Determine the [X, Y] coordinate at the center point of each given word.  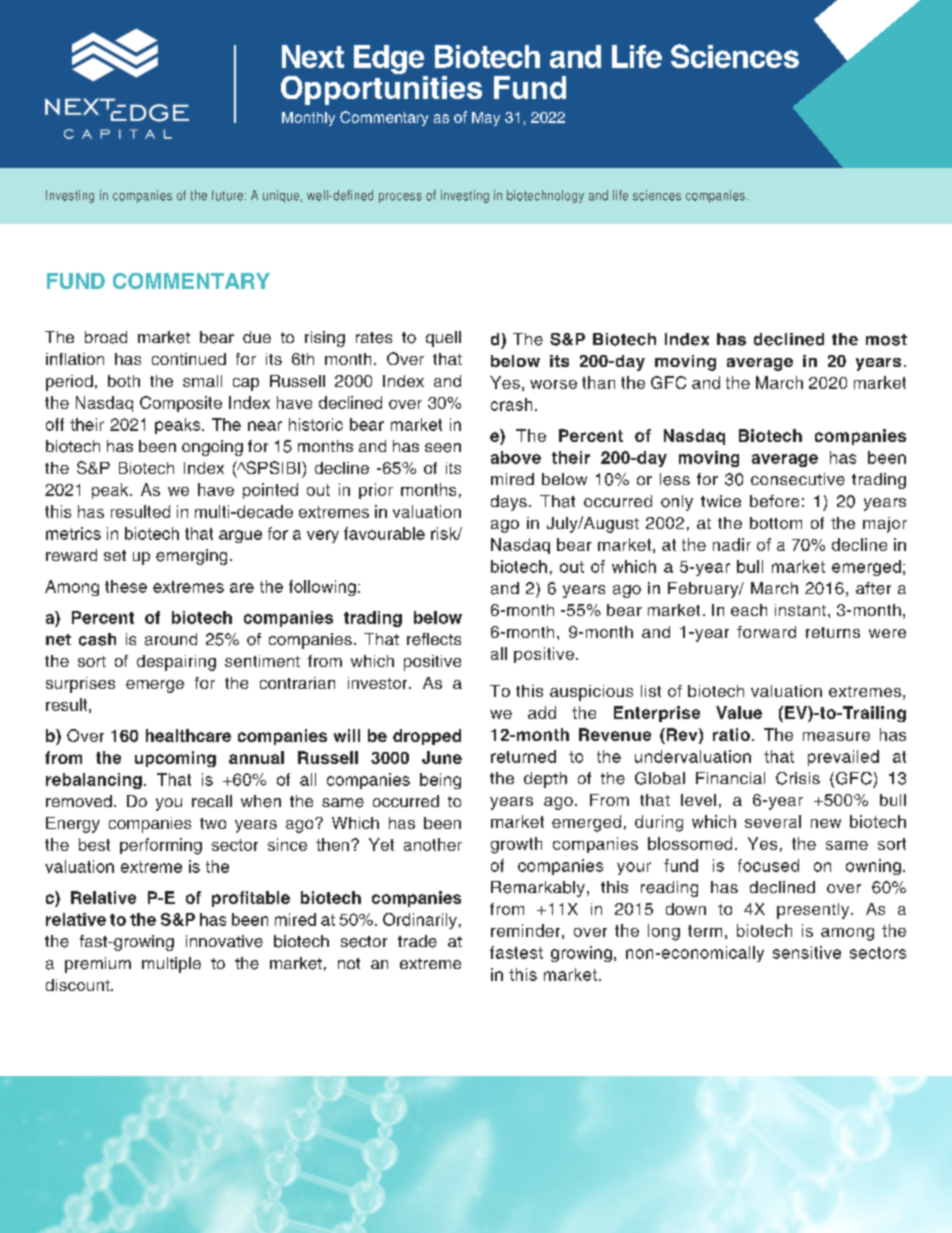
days [509, 503]
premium [98, 965]
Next [313, 56]
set [115, 555]
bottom [776, 523]
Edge [390, 61]
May [486, 119]
